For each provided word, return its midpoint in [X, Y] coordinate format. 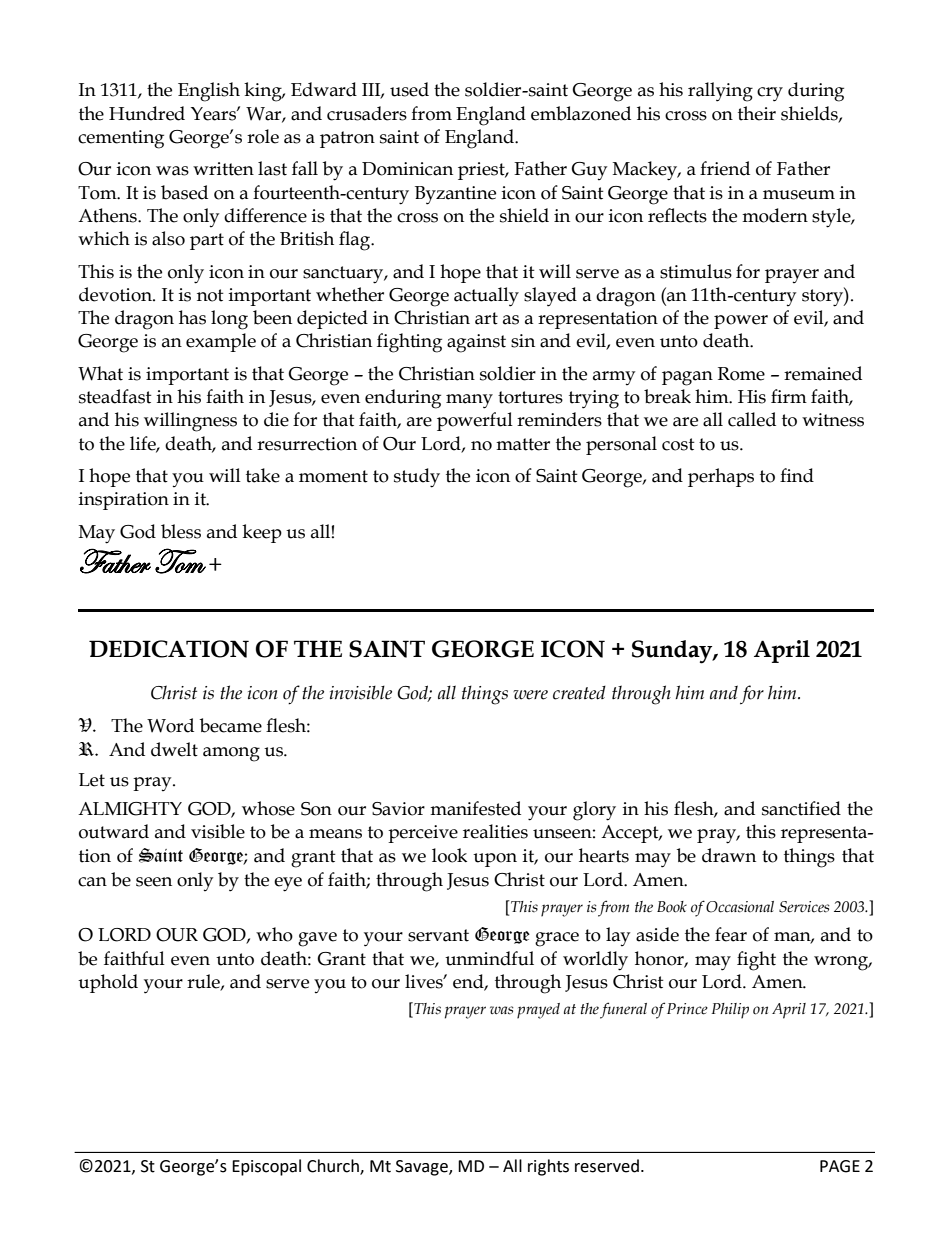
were [530, 695]
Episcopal [266, 1167]
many [469, 401]
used [409, 89]
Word [170, 725]
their [757, 113]
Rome [741, 374]
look [449, 855]
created [579, 693]
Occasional [740, 907]
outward [114, 831]
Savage [423, 1168]
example [221, 342]
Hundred [147, 113]
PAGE [840, 1166]
